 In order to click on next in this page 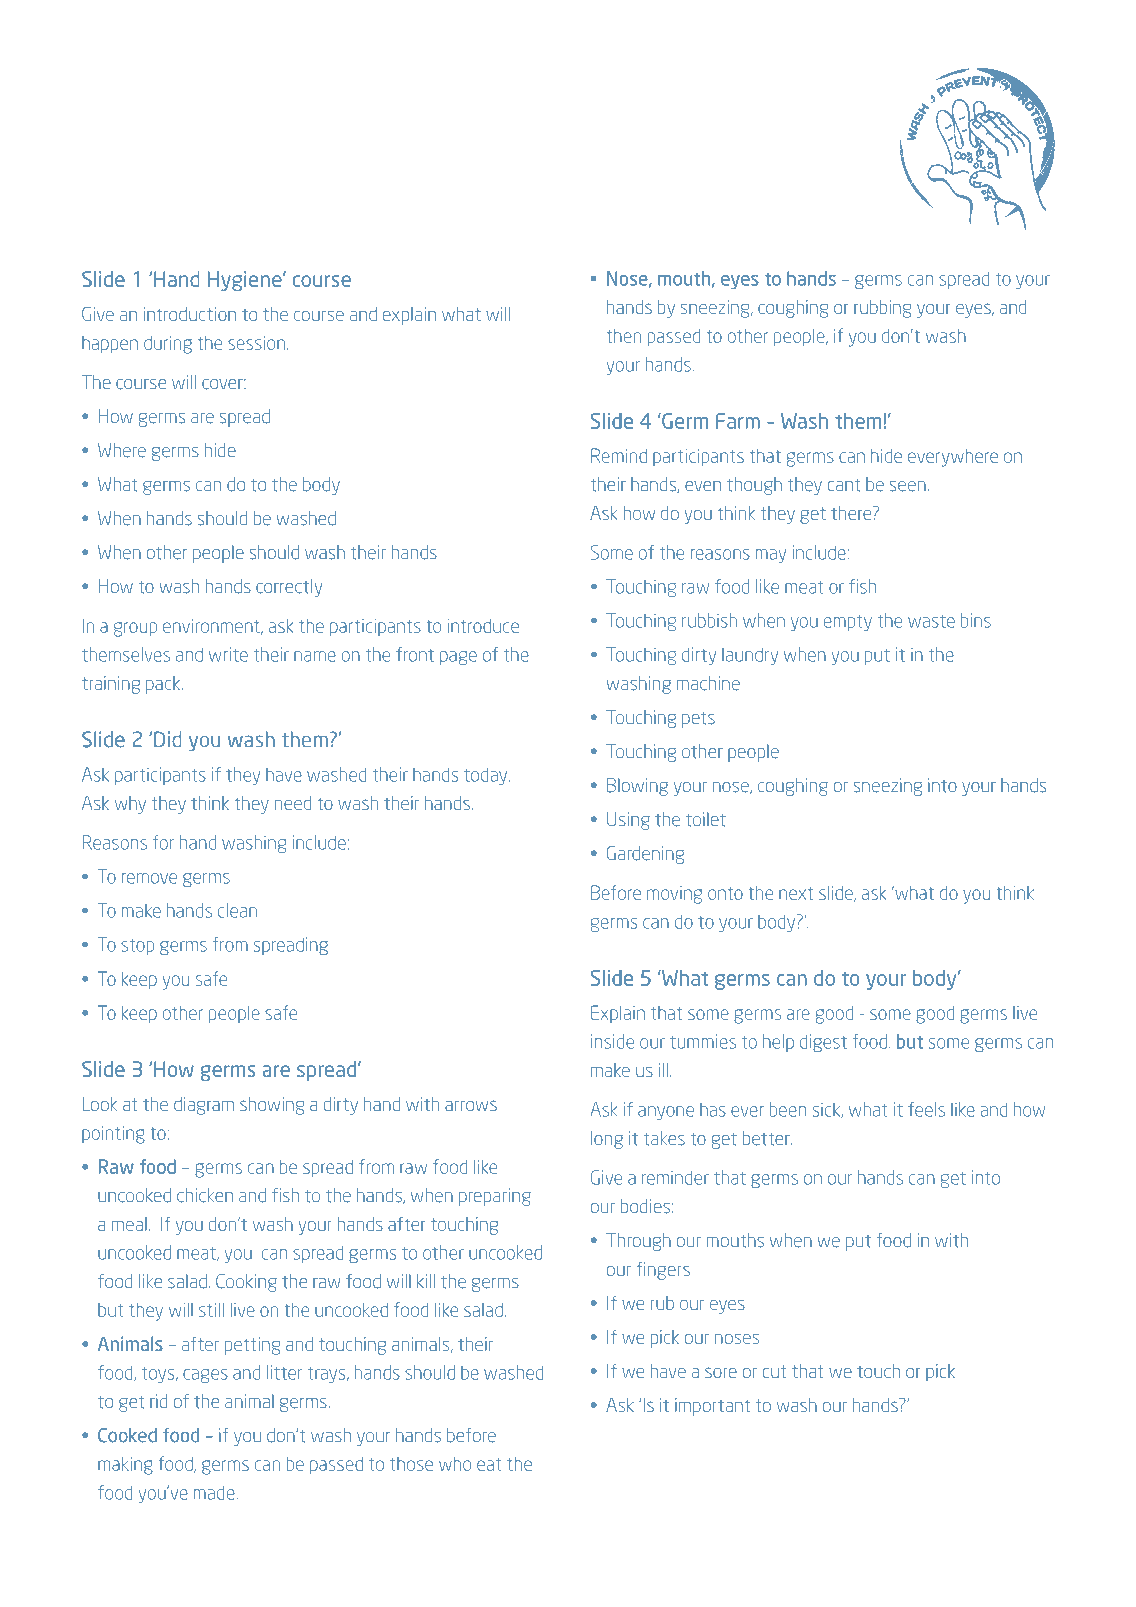, I will do `click(796, 893)`.
